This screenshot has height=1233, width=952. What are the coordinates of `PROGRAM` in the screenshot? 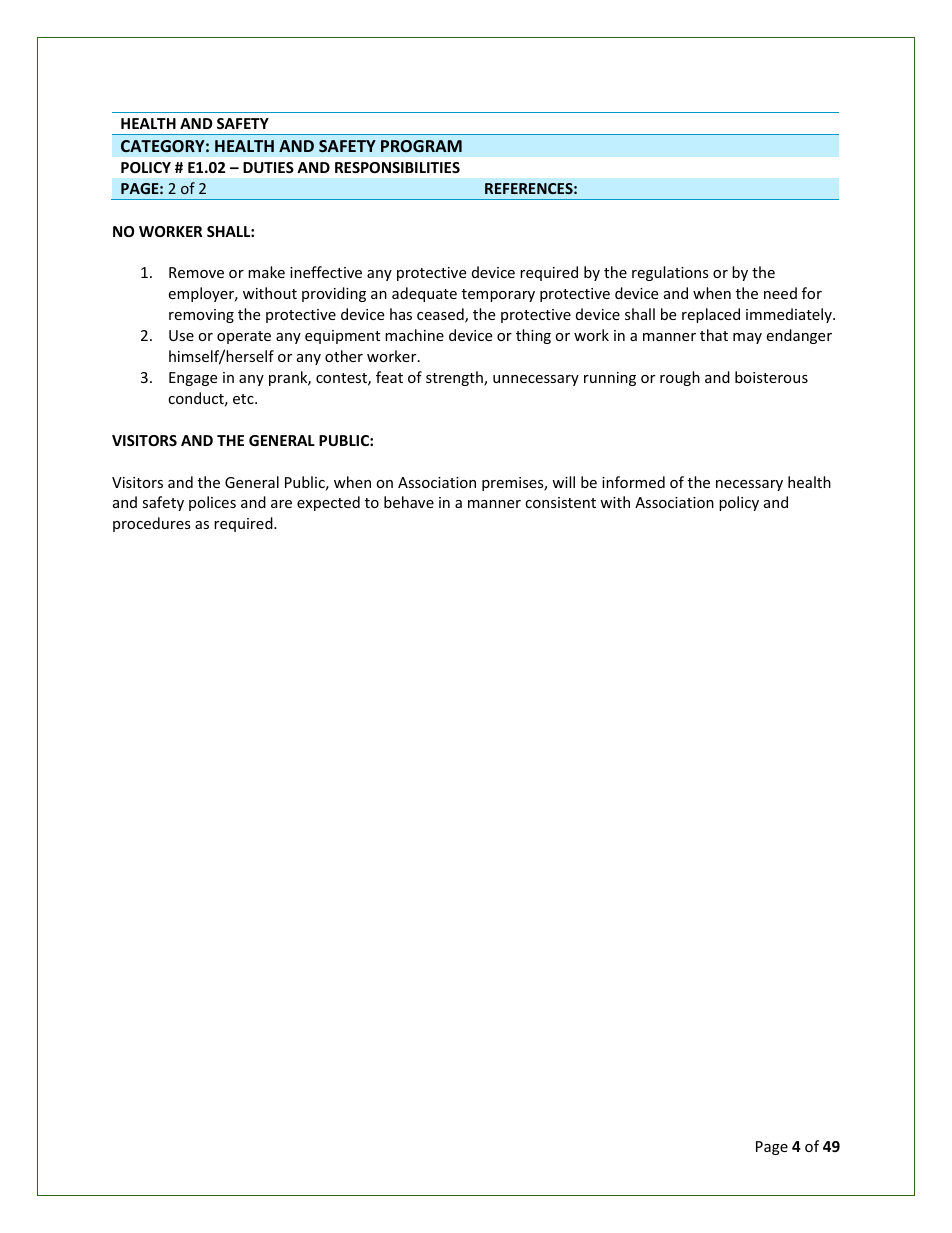 It's located at (421, 146).
